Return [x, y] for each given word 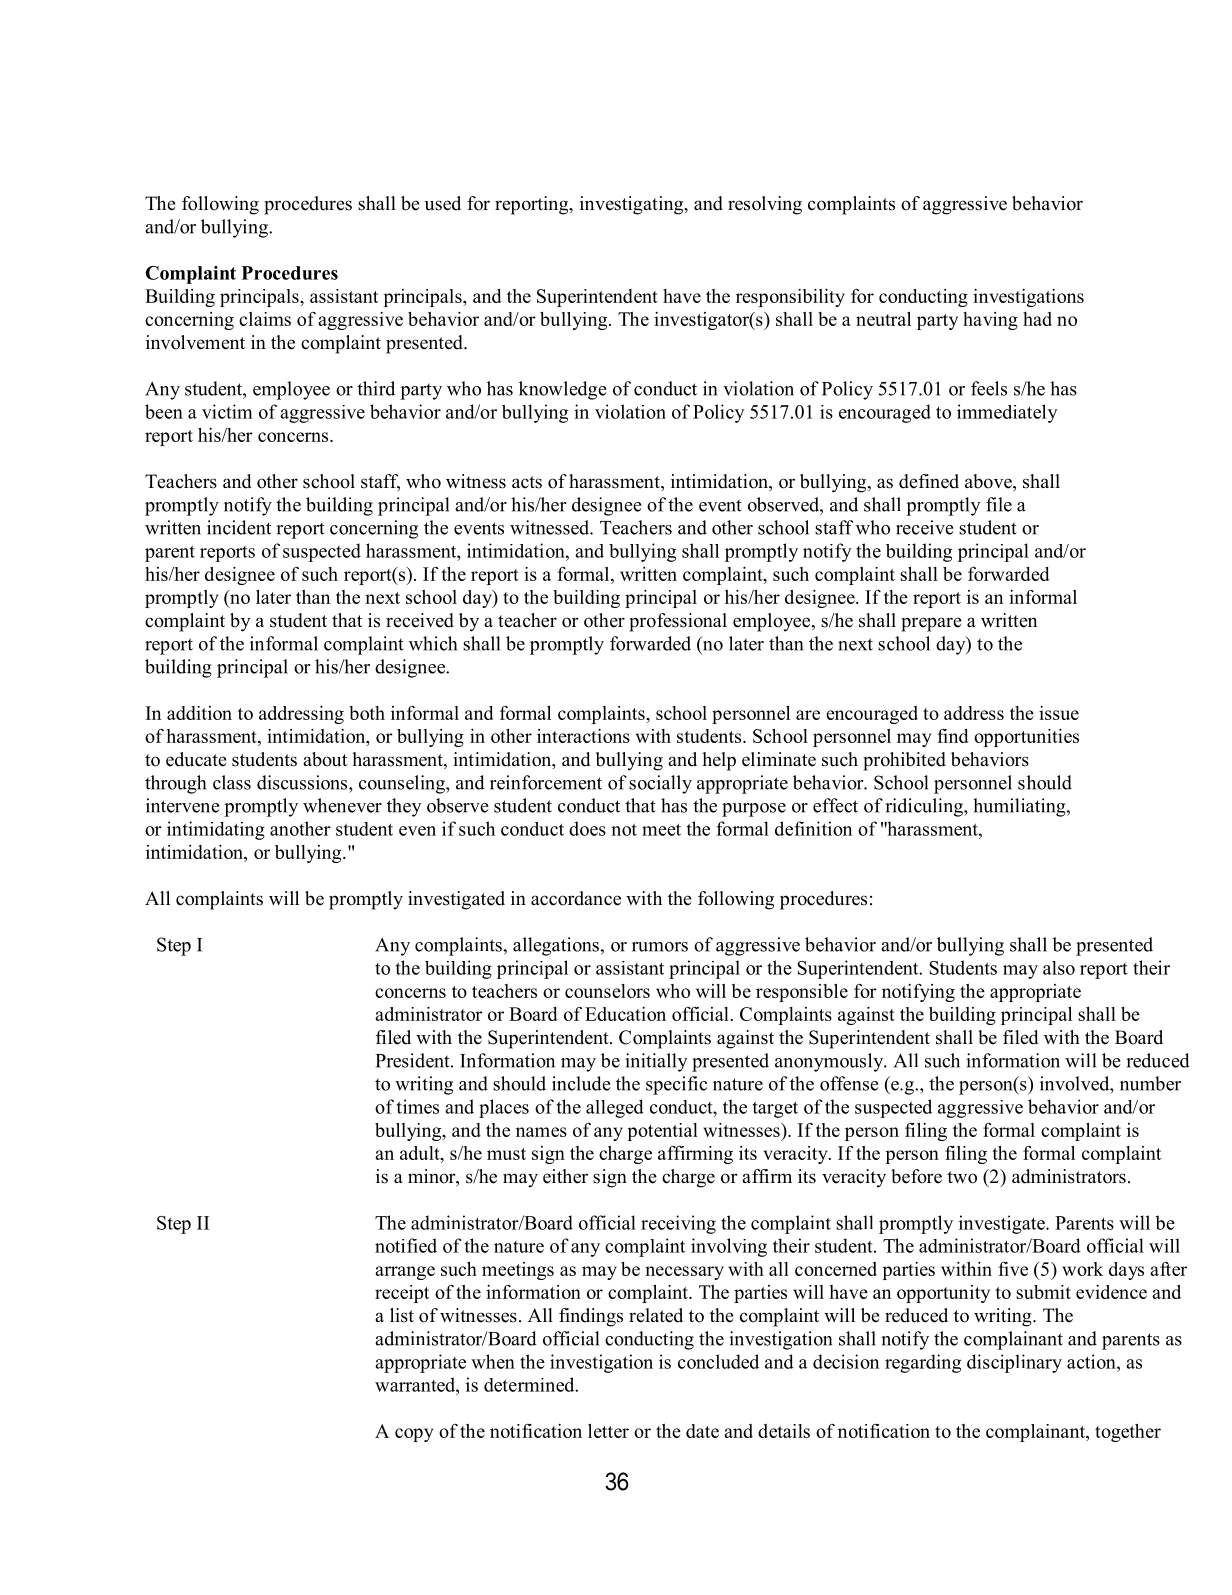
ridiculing [925, 807]
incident [239, 527]
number [1150, 1083]
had [1037, 319]
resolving [765, 205]
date [702, 1431]
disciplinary [1014, 1363]
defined [929, 481]
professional [678, 622]
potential [663, 1132]
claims [265, 319]
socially [660, 784]
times [418, 1106]
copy [414, 1435]
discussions [303, 782]
